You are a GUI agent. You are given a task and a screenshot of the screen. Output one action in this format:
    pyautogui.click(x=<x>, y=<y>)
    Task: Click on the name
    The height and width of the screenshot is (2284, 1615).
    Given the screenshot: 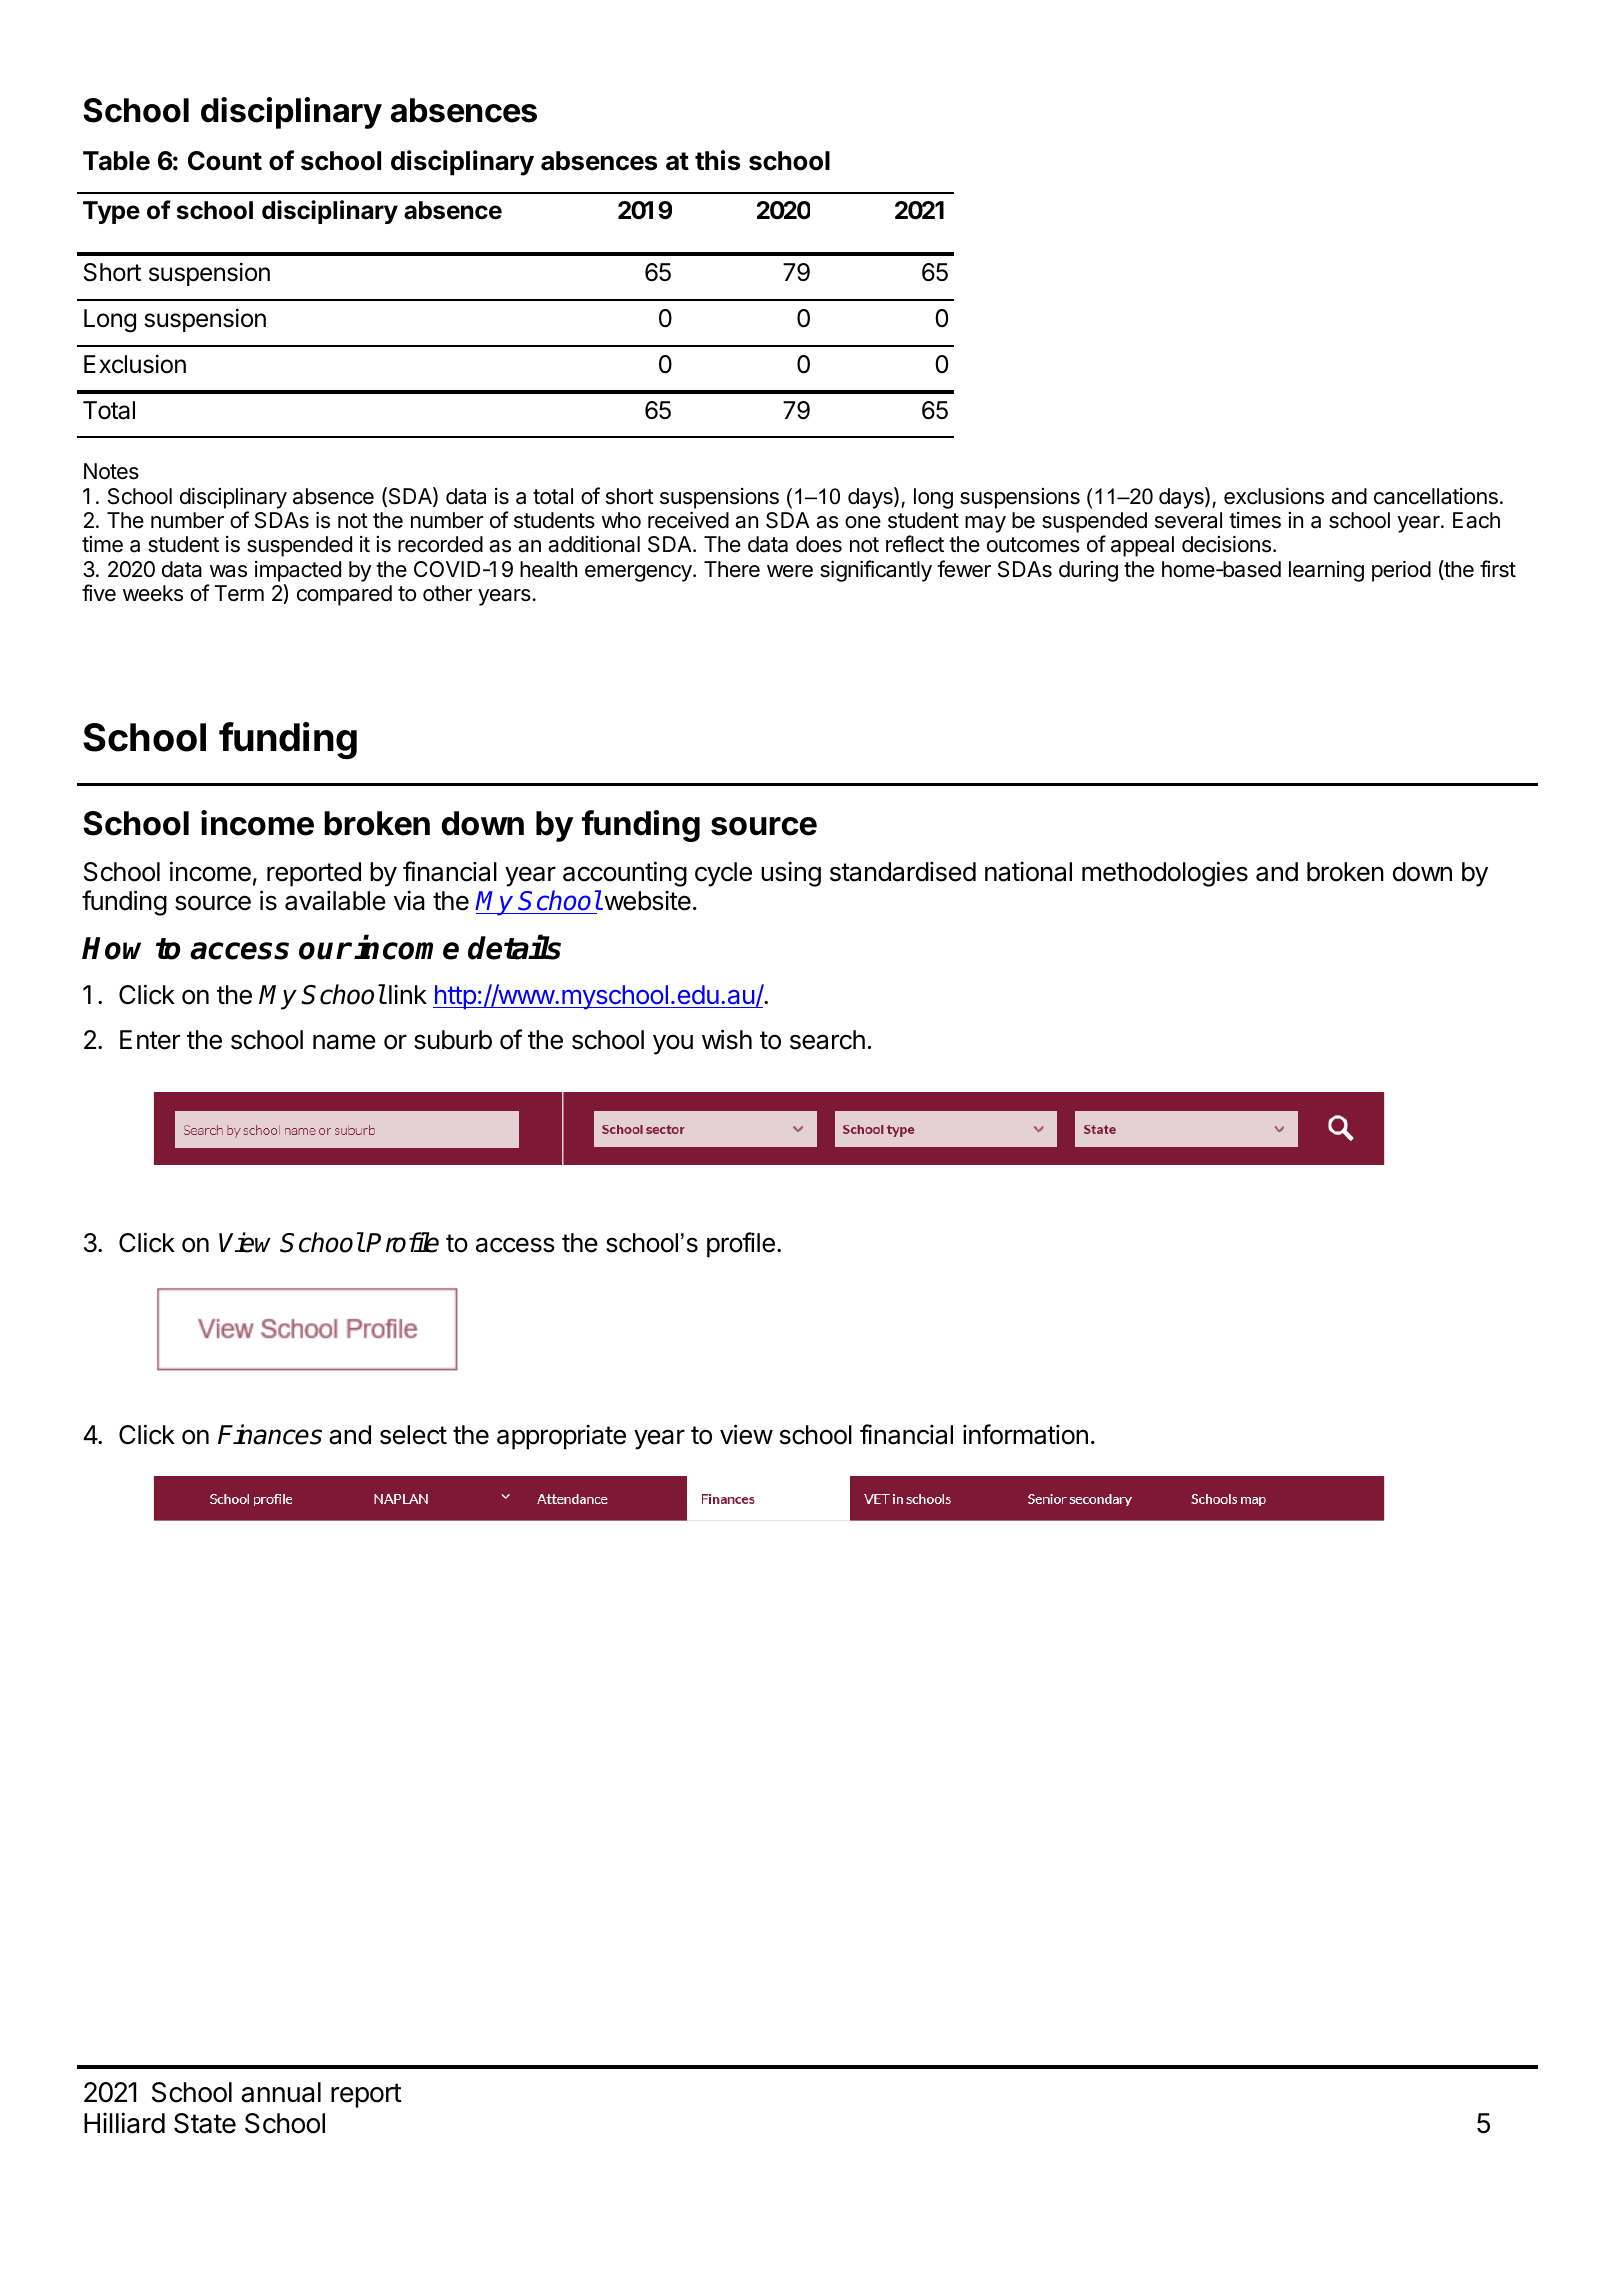 What is the action you would take?
    pyautogui.click(x=344, y=1042)
